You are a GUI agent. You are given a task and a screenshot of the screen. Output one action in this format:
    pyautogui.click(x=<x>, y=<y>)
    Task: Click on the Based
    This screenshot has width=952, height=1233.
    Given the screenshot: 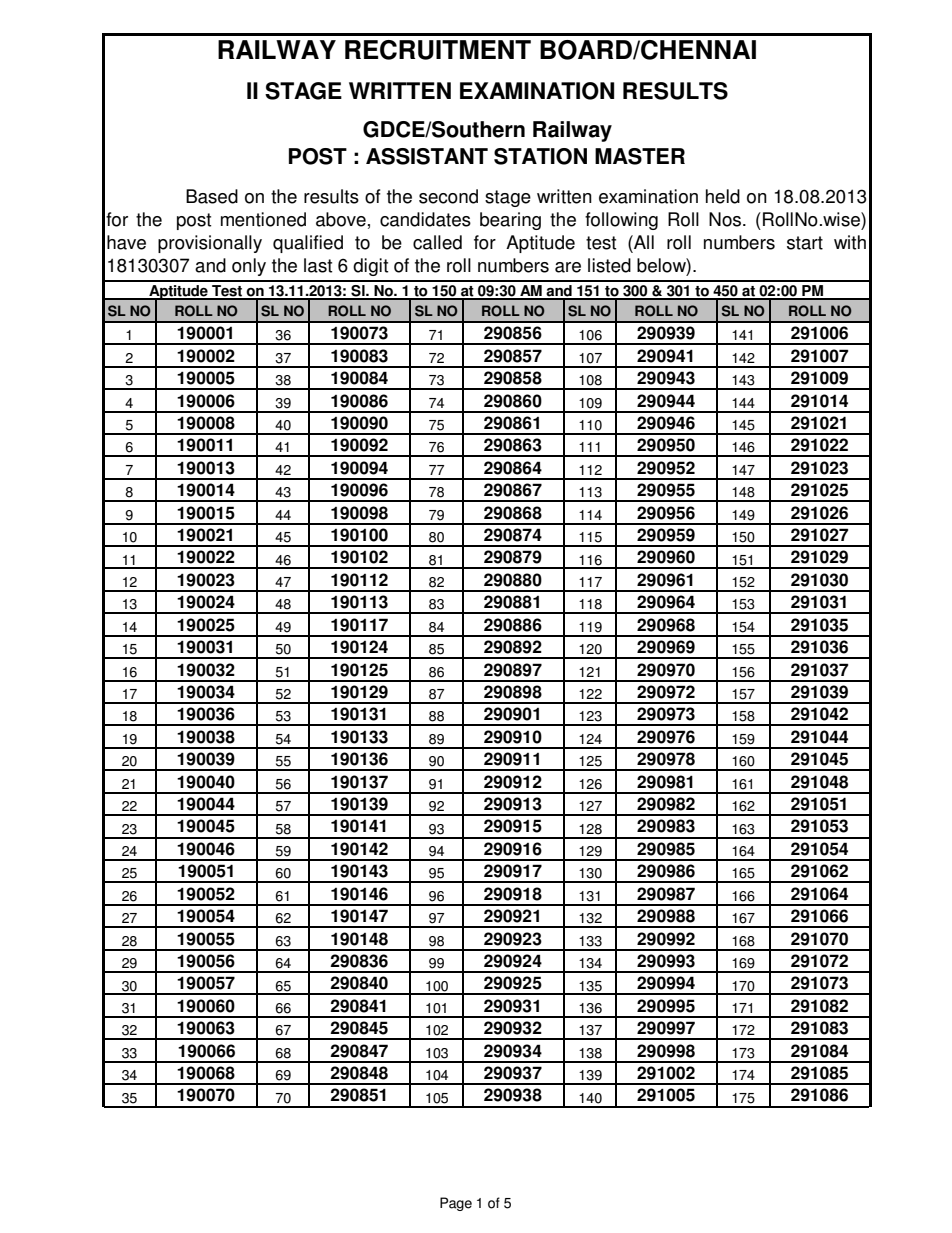 What is the action you would take?
    pyautogui.click(x=212, y=196)
